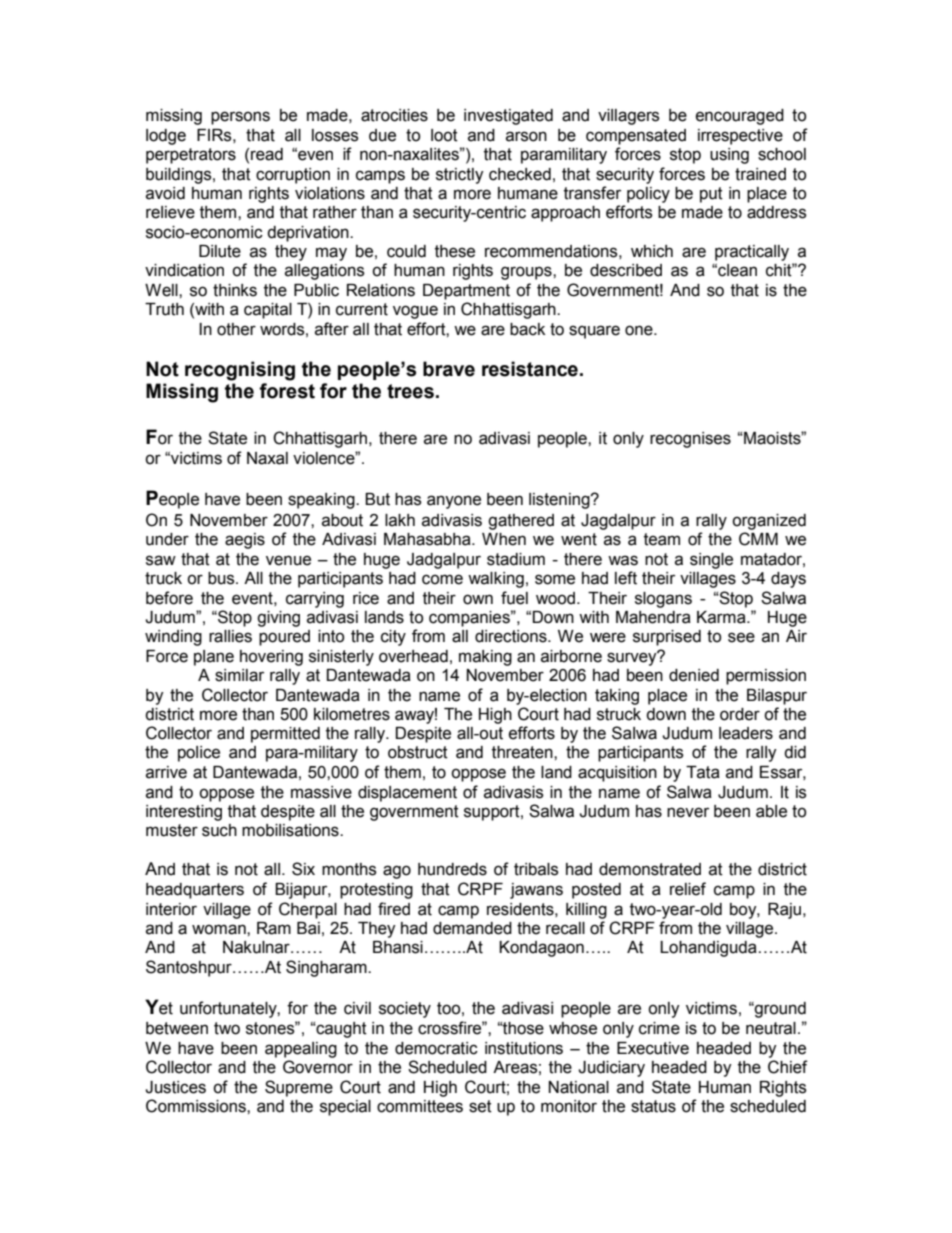 This screenshot has width=952, height=1233. What do you see at coordinates (722, 617) in the screenshot?
I see `Karma` at bounding box center [722, 617].
